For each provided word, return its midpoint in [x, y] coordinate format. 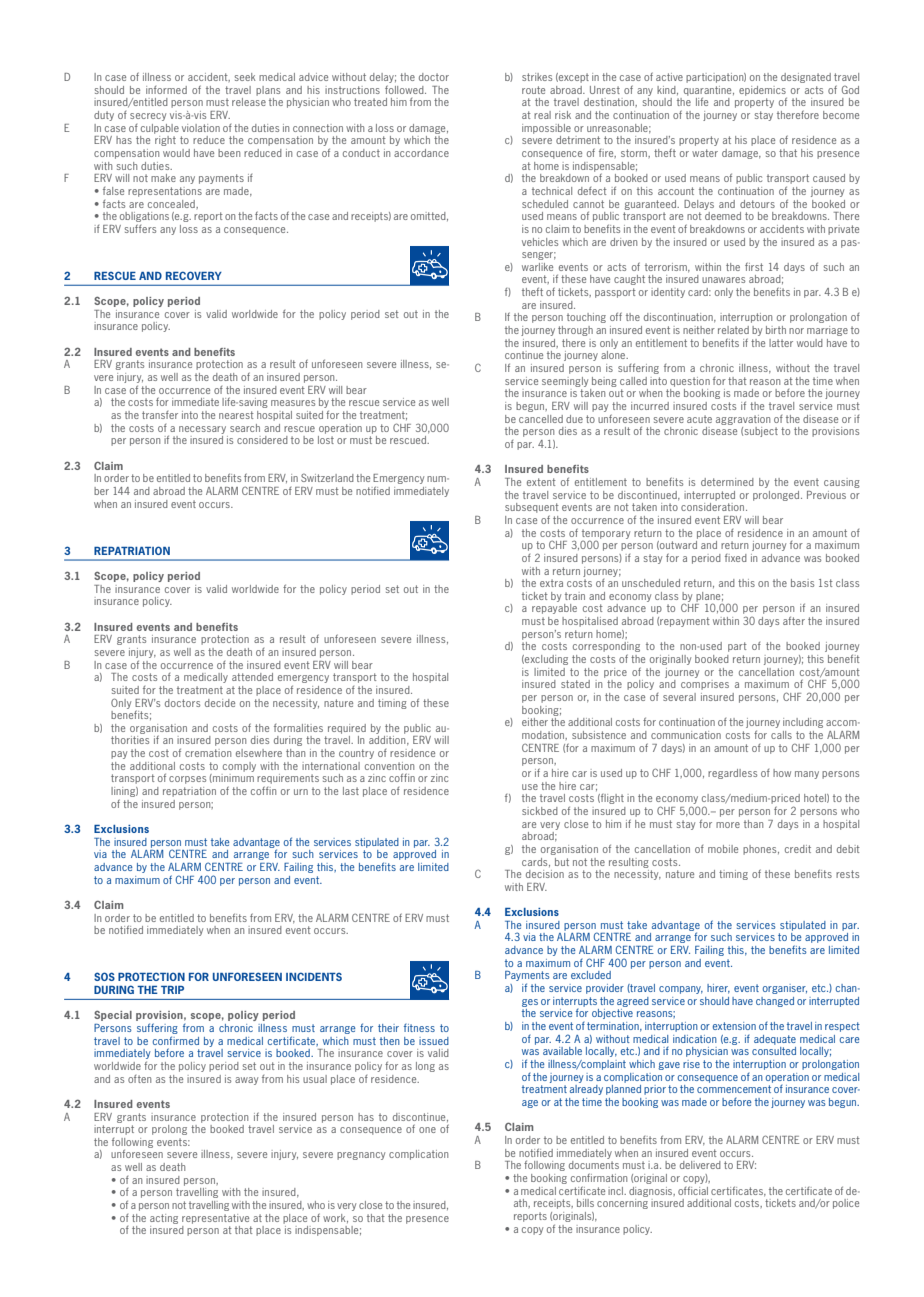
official [693, 1190]
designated [806, 78]
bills [585, 1203]
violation [201, 128]
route [533, 90]
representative [215, 1219]
